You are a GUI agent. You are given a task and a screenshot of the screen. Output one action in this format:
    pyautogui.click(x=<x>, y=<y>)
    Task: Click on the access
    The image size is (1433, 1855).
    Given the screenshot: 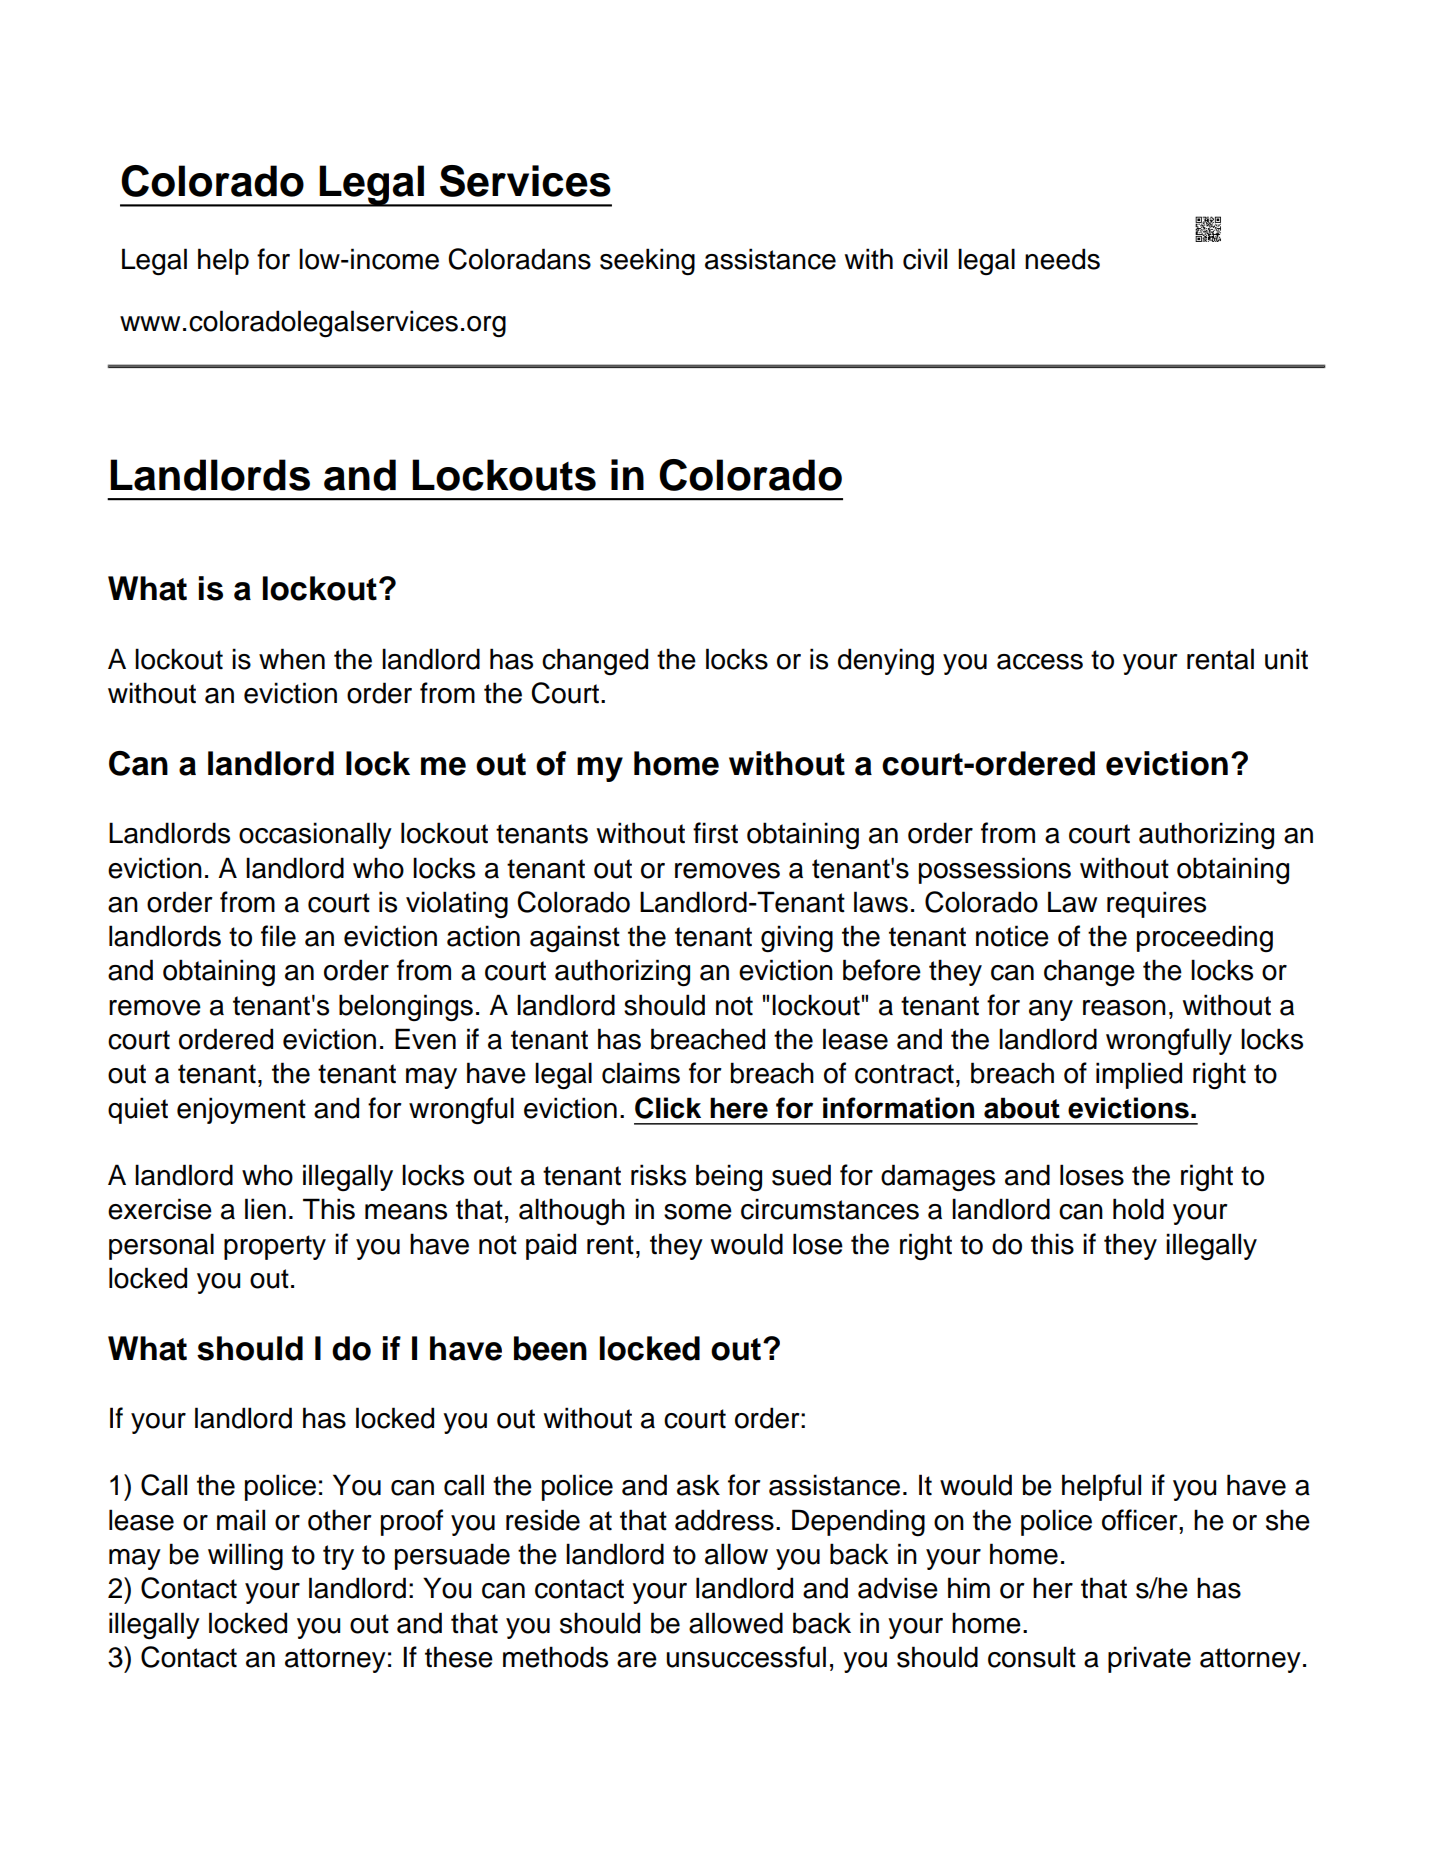 What is the action you would take?
    pyautogui.click(x=1040, y=662)
